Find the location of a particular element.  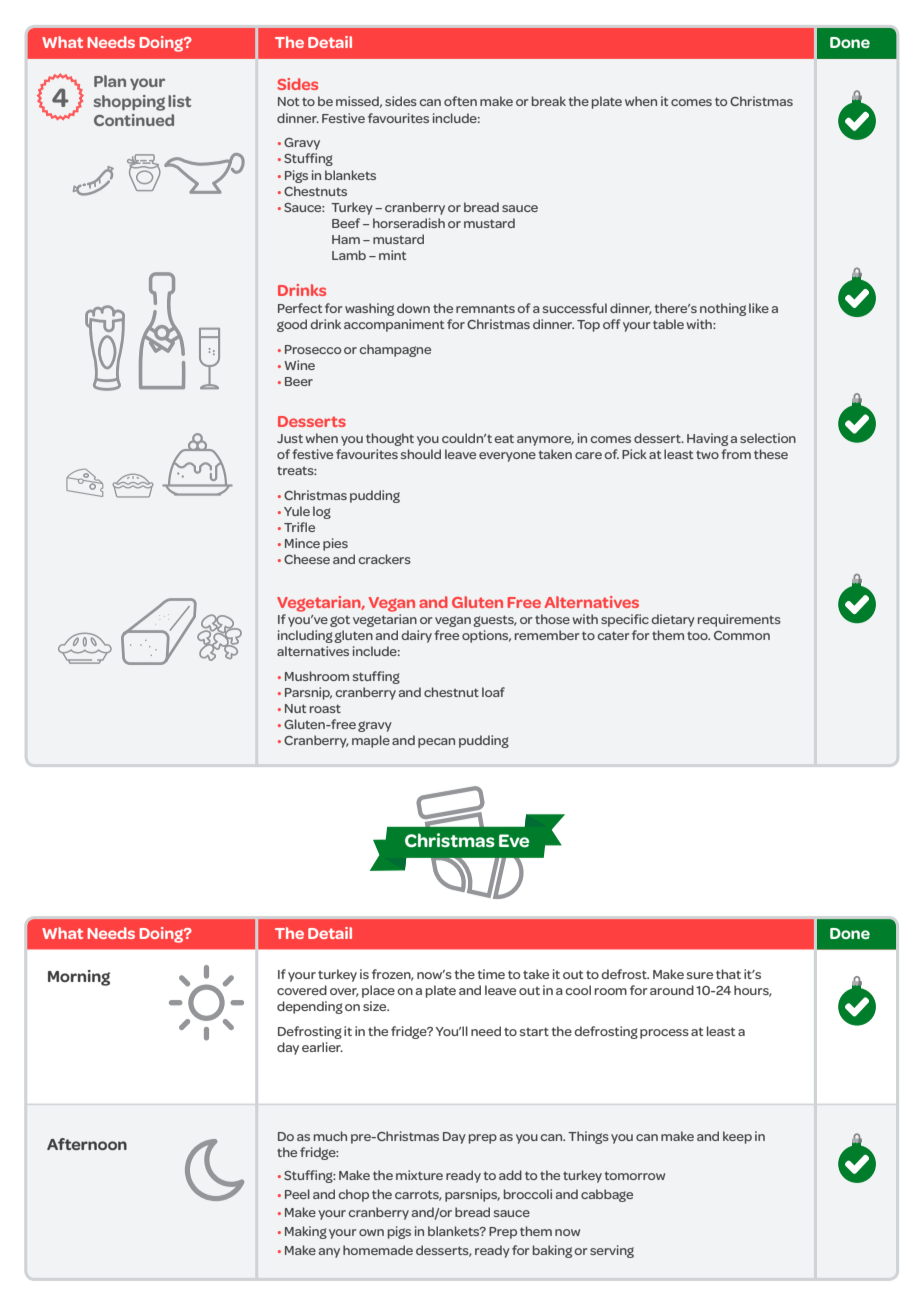

Afternoon is located at coordinates (87, 1144).
